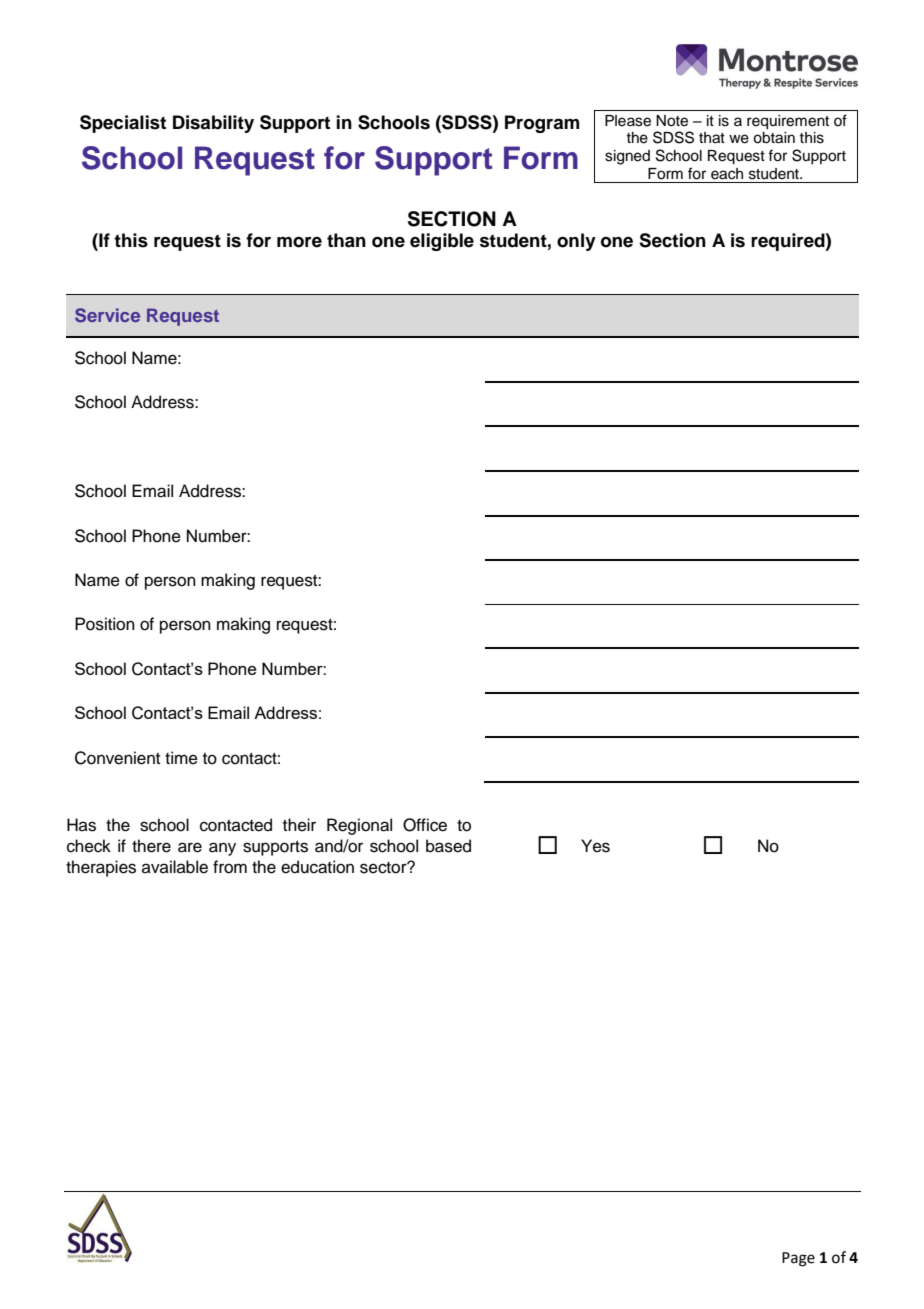  What do you see at coordinates (576, 242) in the screenshot?
I see `only` at bounding box center [576, 242].
